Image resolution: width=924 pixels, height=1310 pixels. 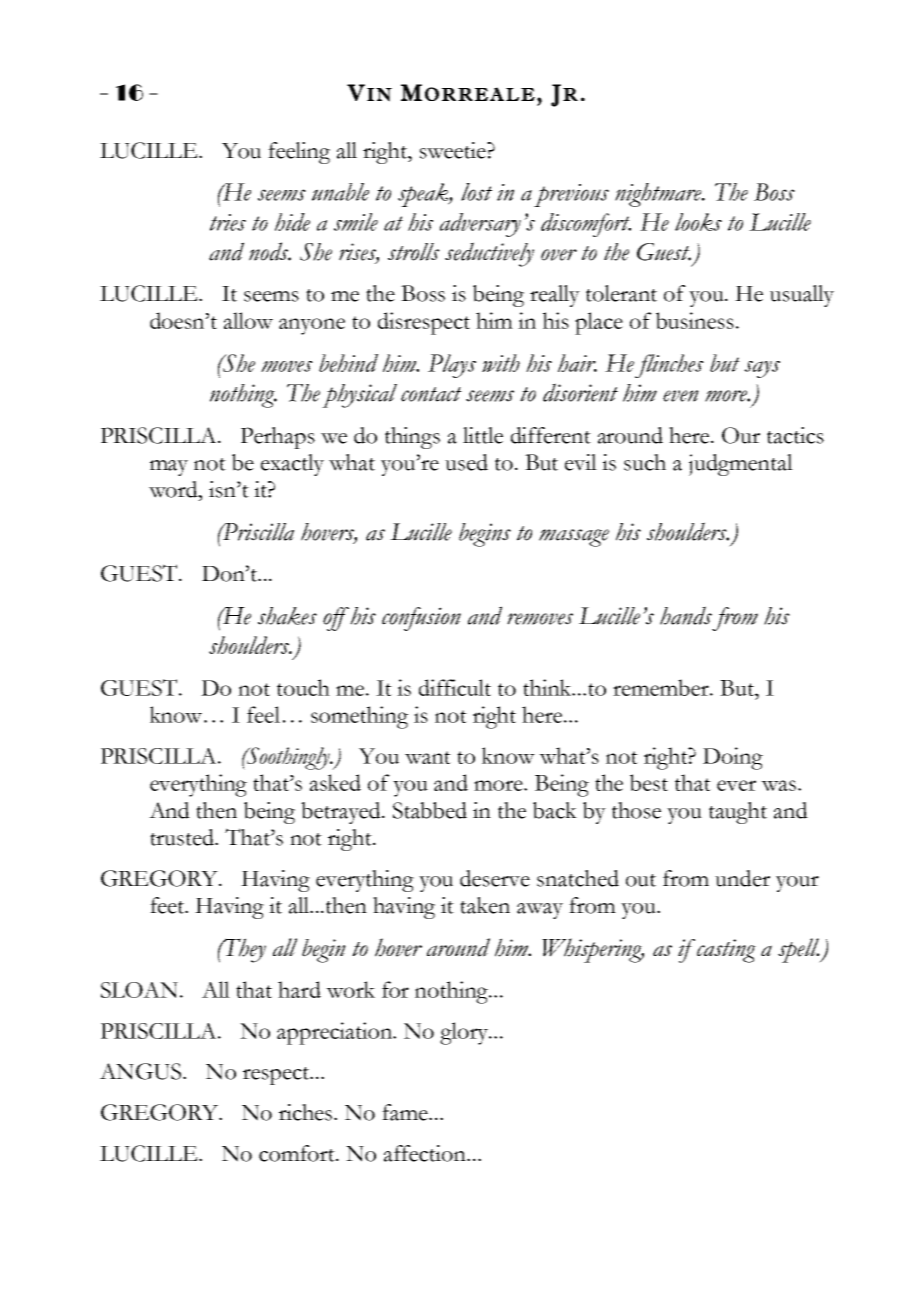 I want to click on They, so click(x=244, y=950).
